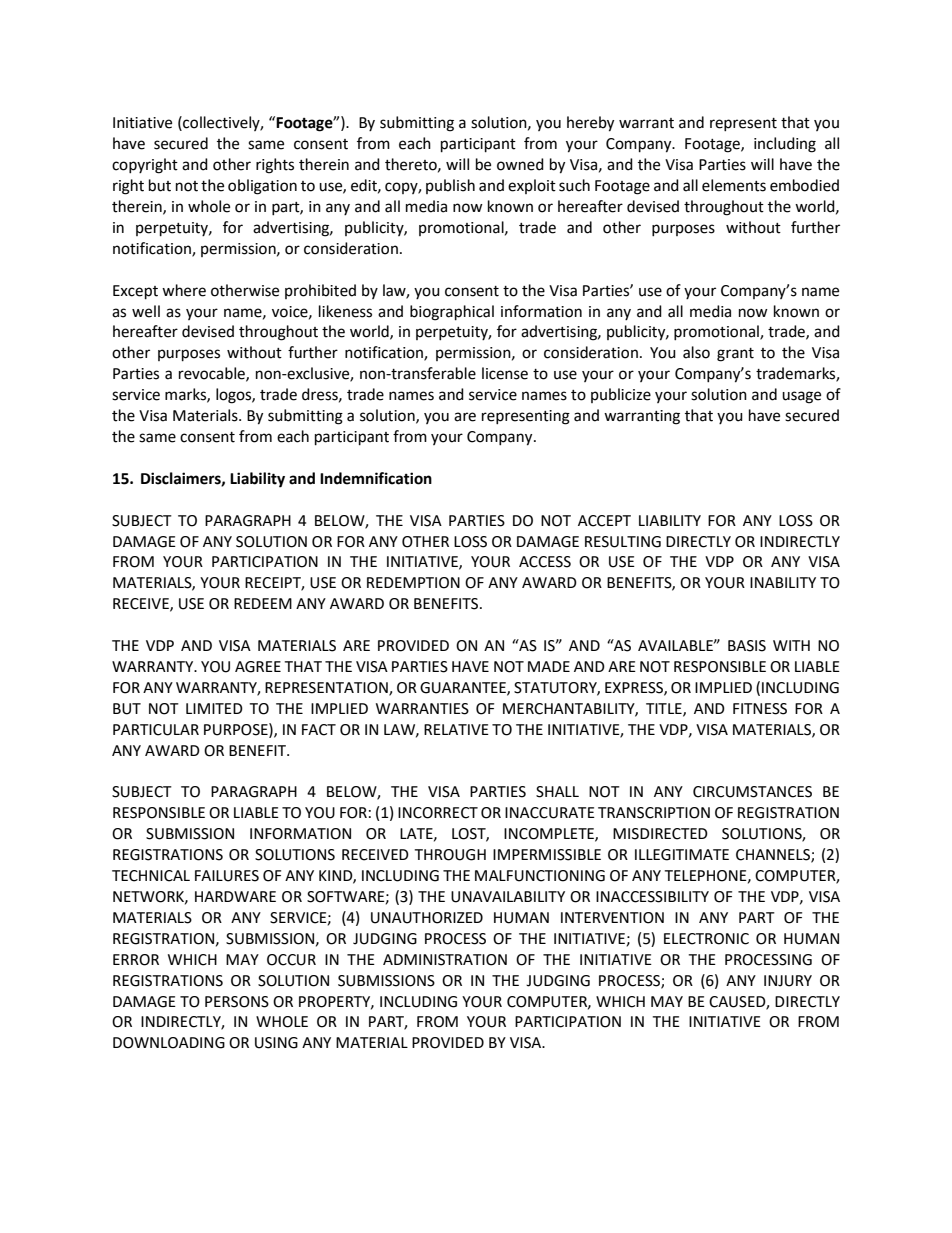 The height and width of the screenshot is (1233, 952). I want to click on obligation, so click(262, 187).
